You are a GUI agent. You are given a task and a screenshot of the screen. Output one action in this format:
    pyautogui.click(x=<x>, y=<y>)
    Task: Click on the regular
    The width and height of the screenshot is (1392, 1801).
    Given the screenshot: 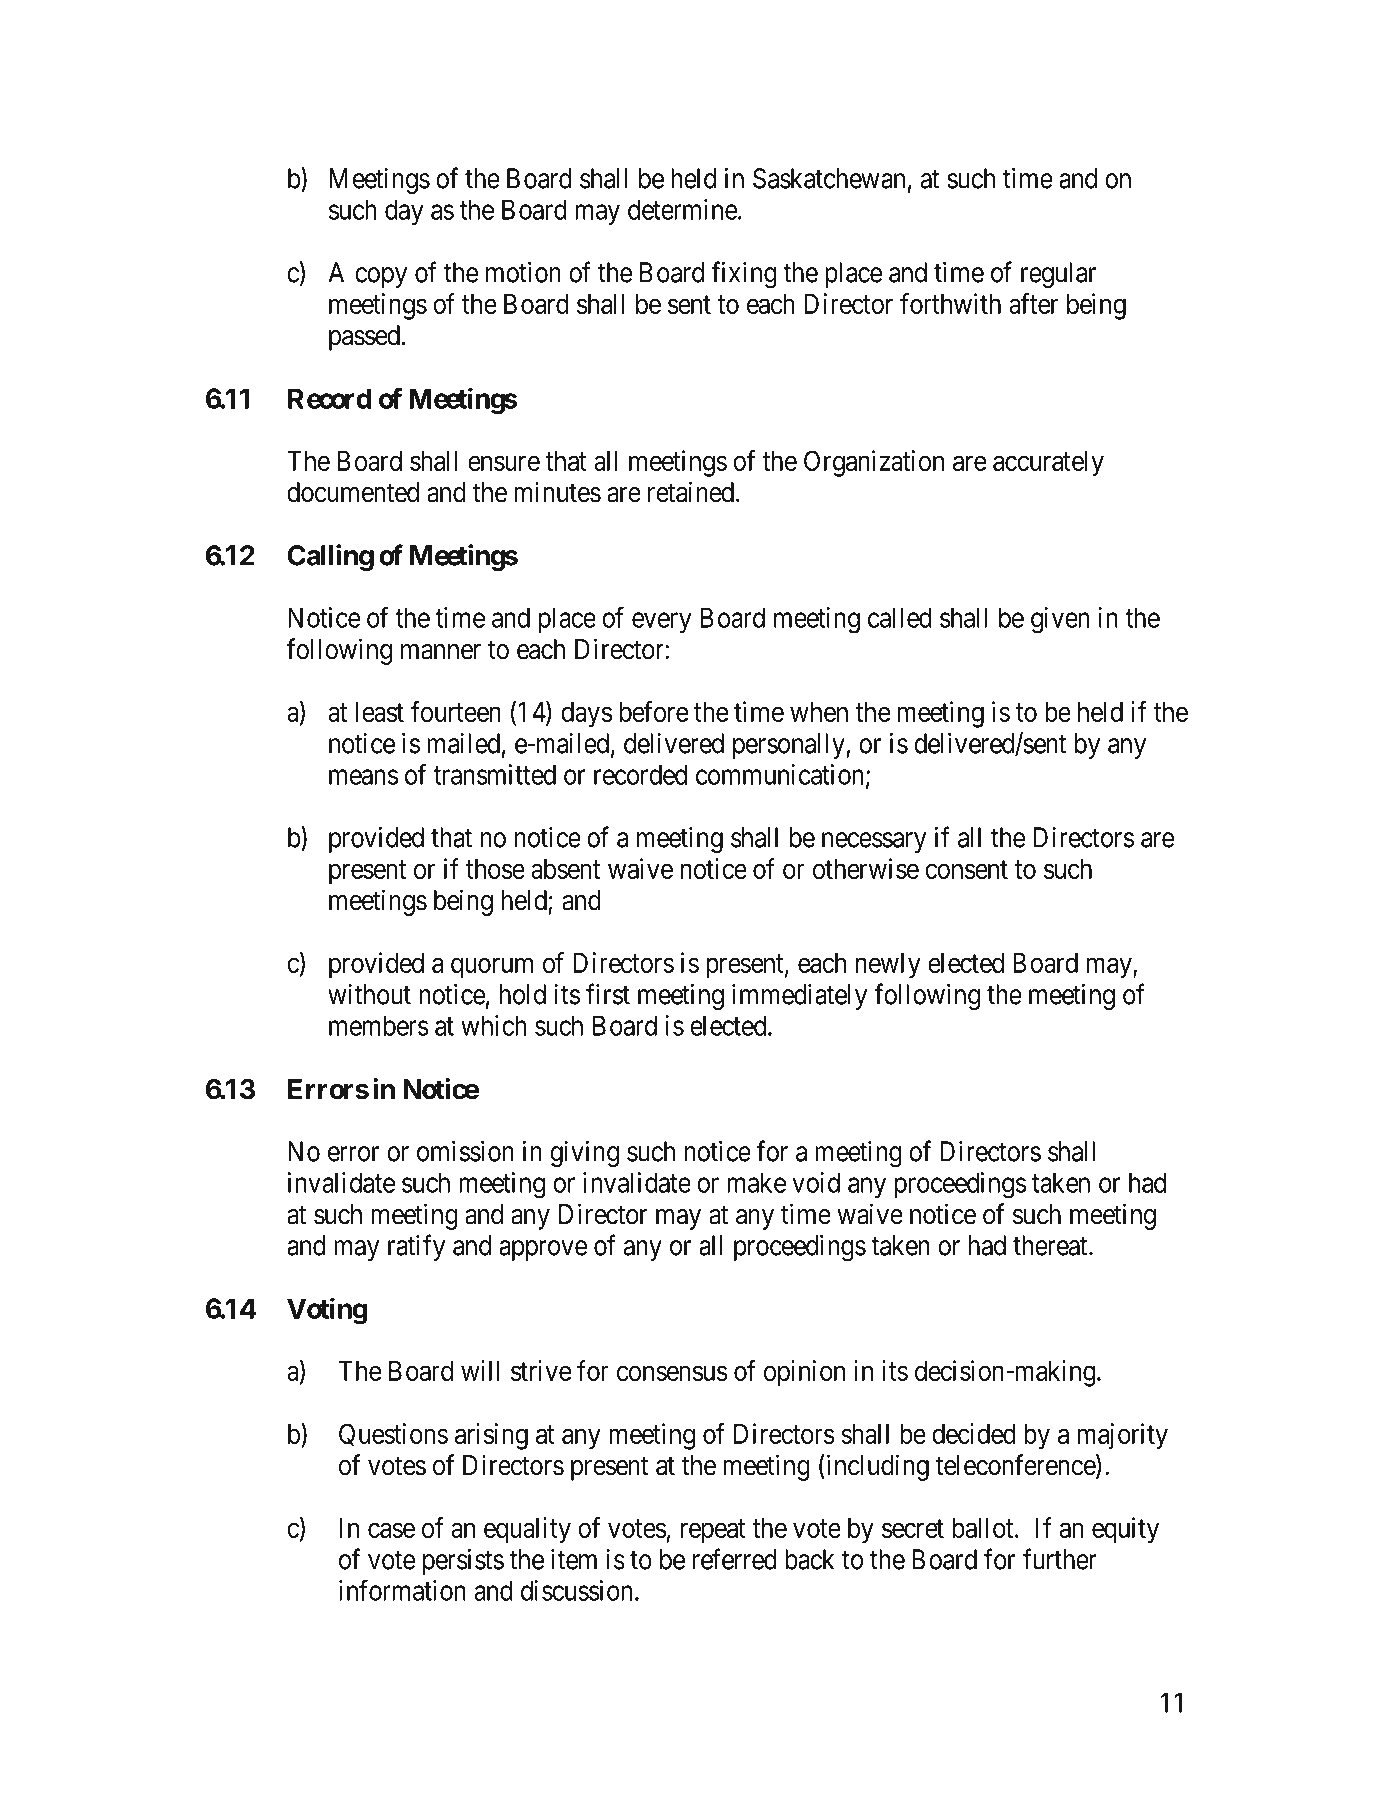 What is the action you would take?
    pyautogui.click(x=1058, y=275)
